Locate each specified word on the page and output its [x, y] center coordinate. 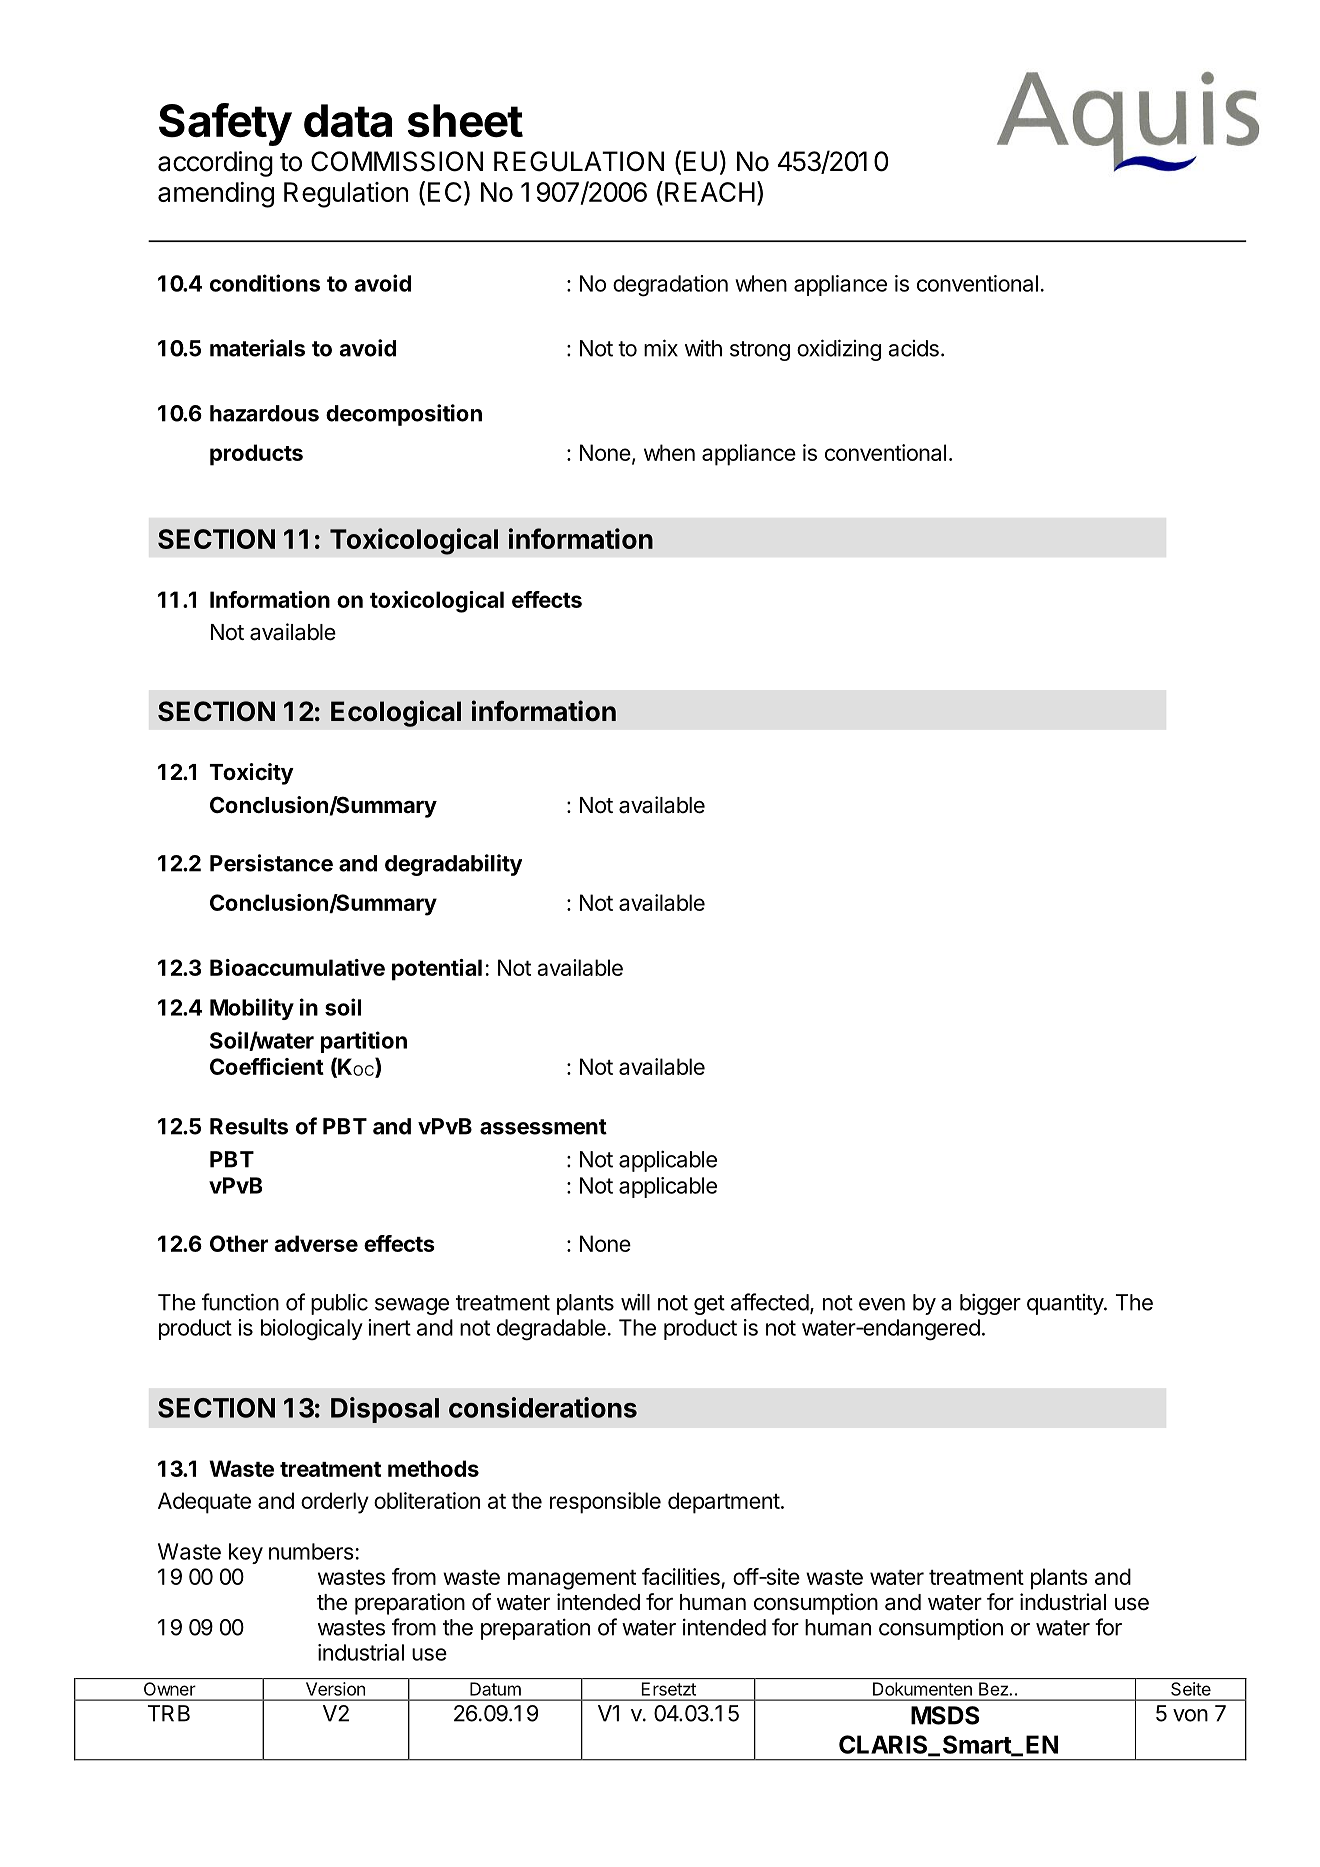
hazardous [264, 413]
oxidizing [839, 350]
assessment [543, 1127]
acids [913, 348]
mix [661, 348]
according [215, 164]
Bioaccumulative [297, 967]
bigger [990, 1304]
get [709, 1305]
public [339, 1304]
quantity [1066, 1304]
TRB [169, 1713]
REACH [710, 192]
